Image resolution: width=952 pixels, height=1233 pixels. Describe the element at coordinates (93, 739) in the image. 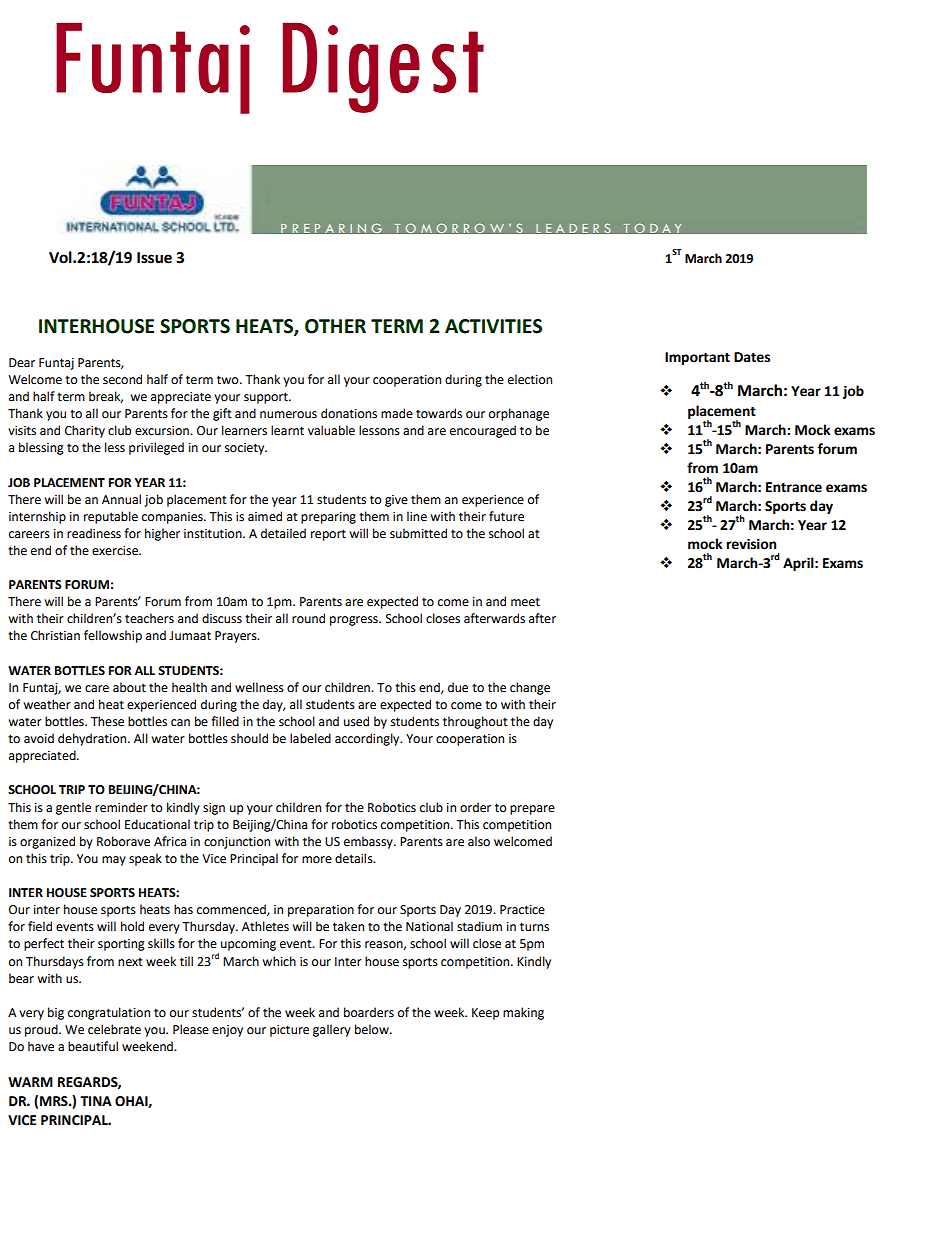

I see `dehydration` at that location.
